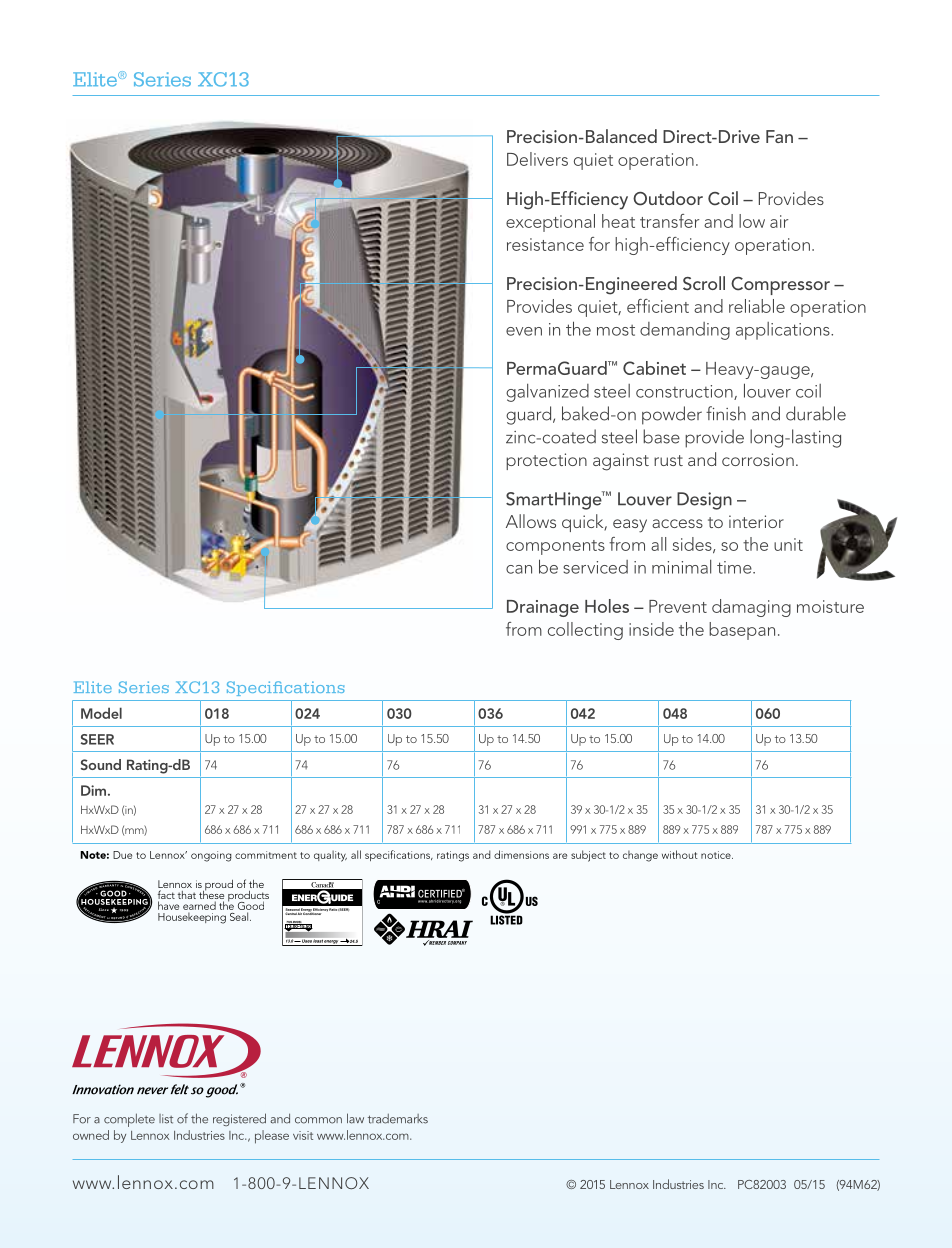  I want to click on list, so click(166, 1119).
